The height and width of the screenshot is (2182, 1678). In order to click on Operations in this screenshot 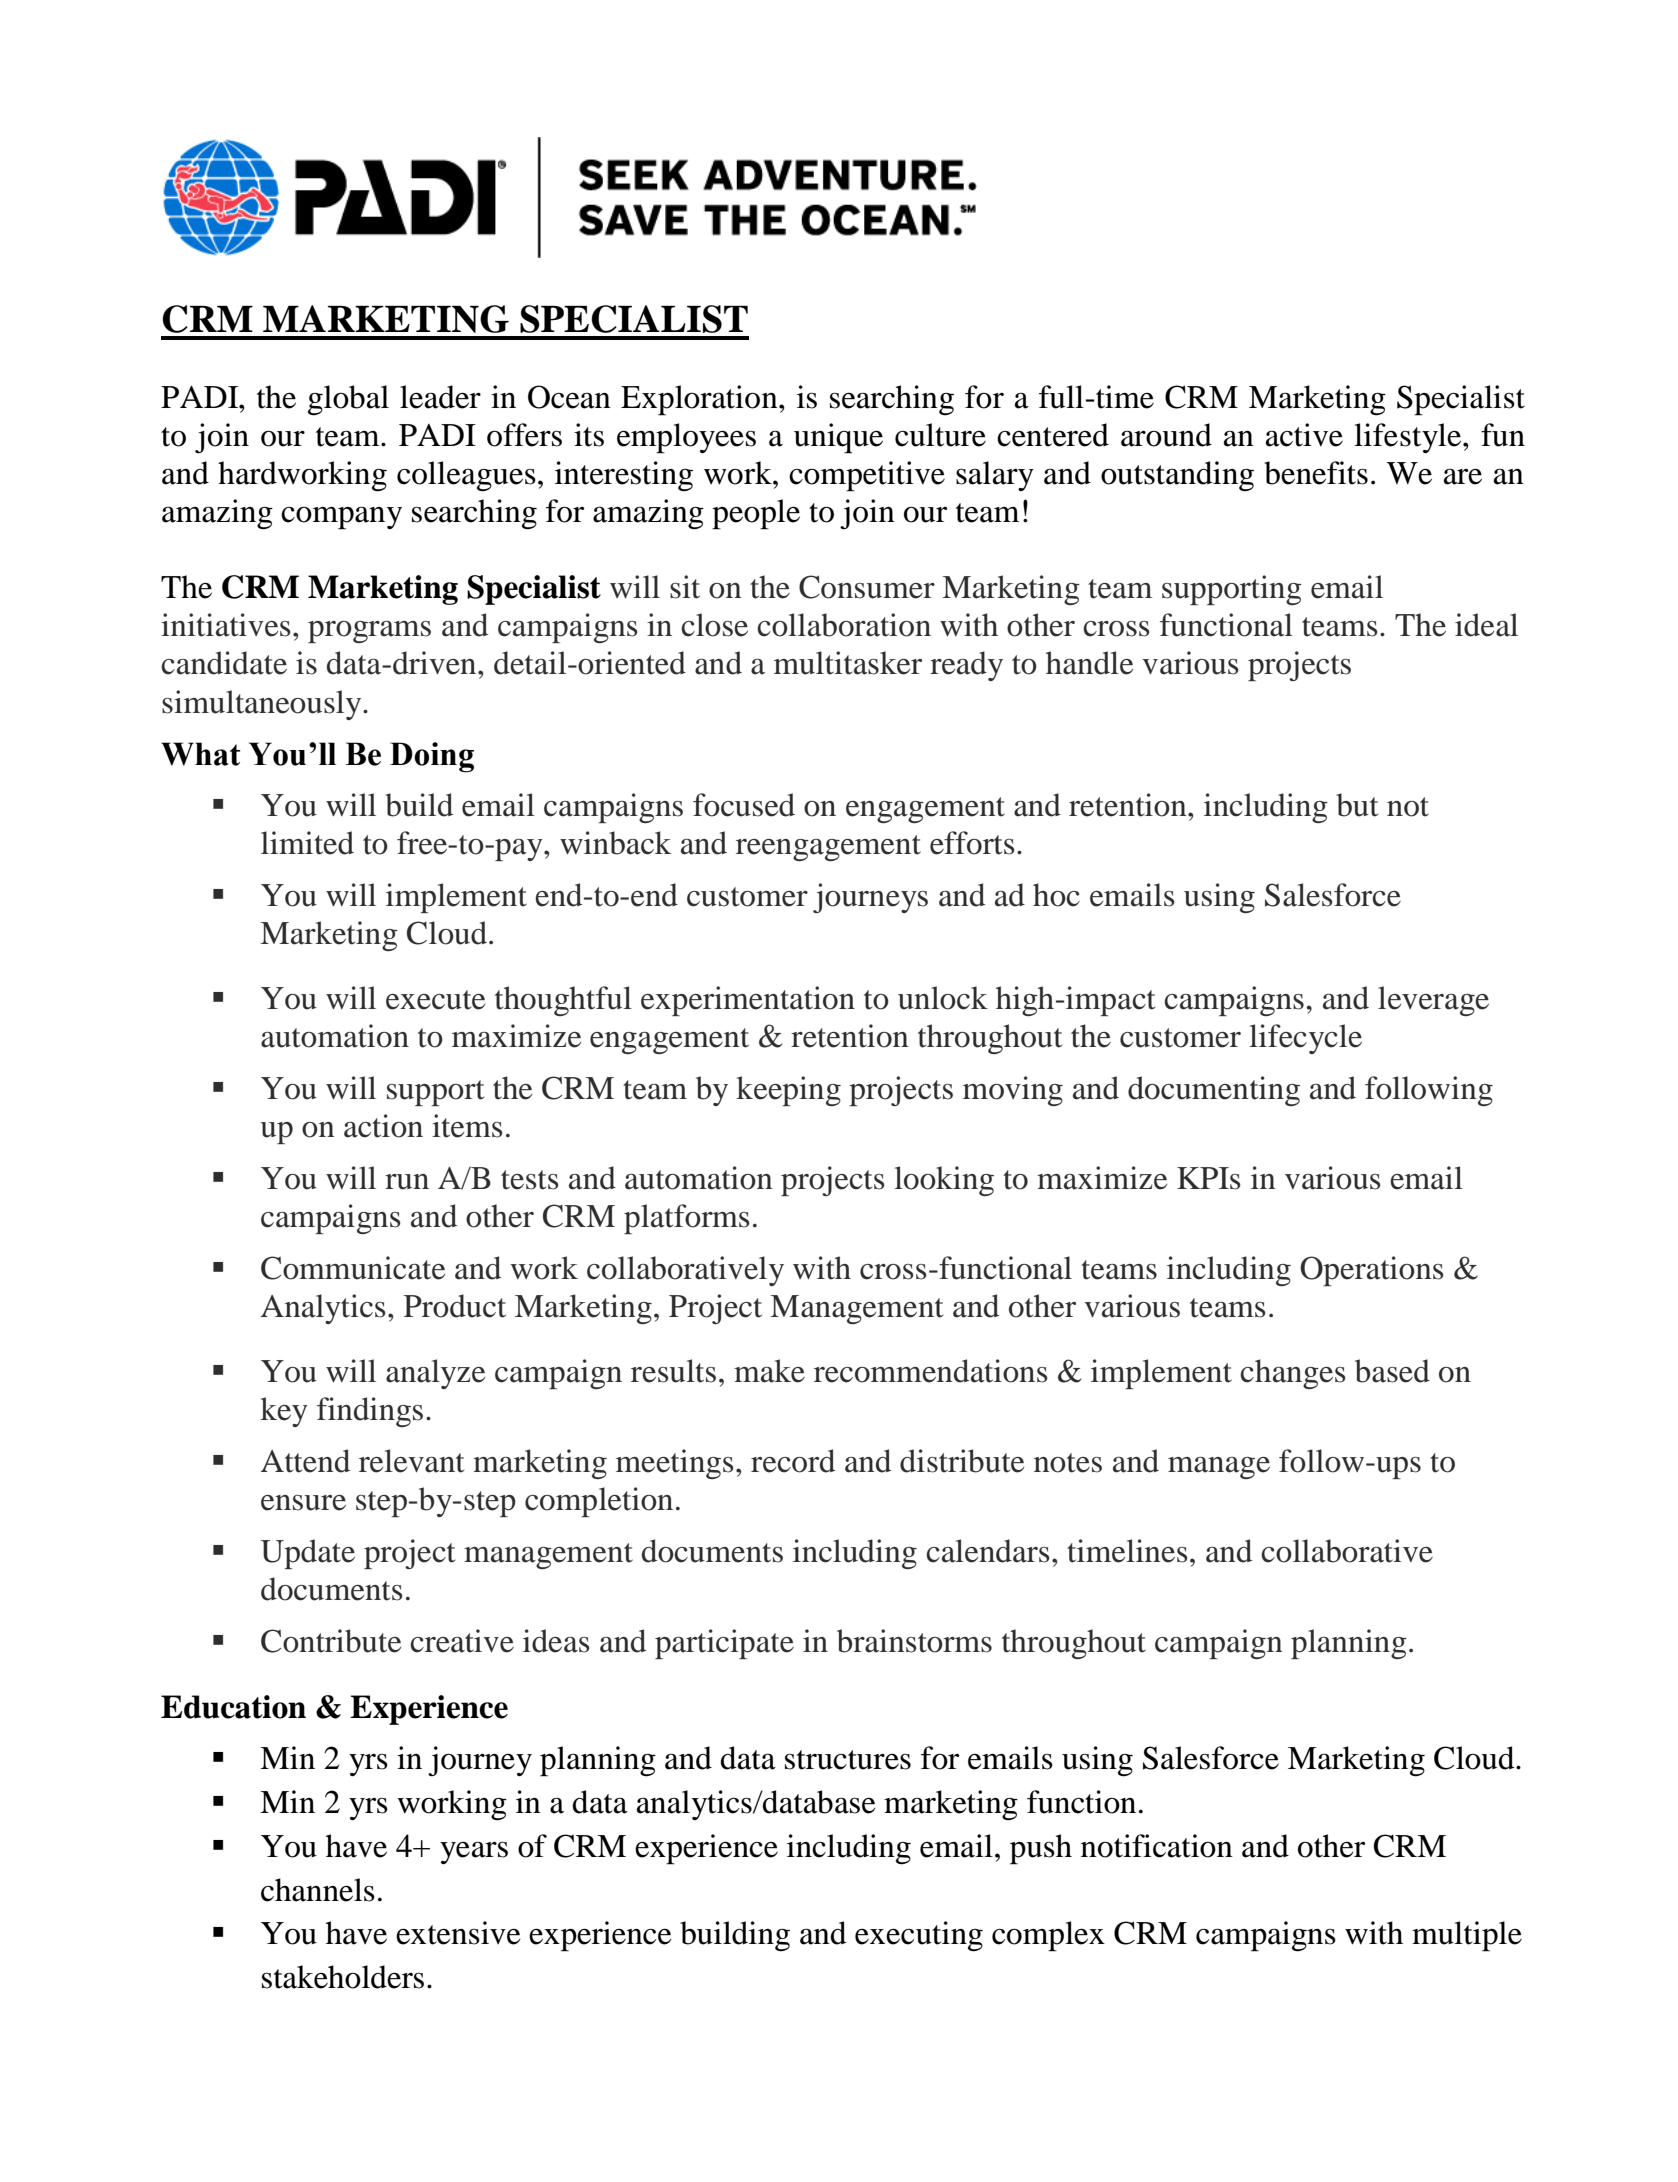, I will do `click(1371, 1271)`.
